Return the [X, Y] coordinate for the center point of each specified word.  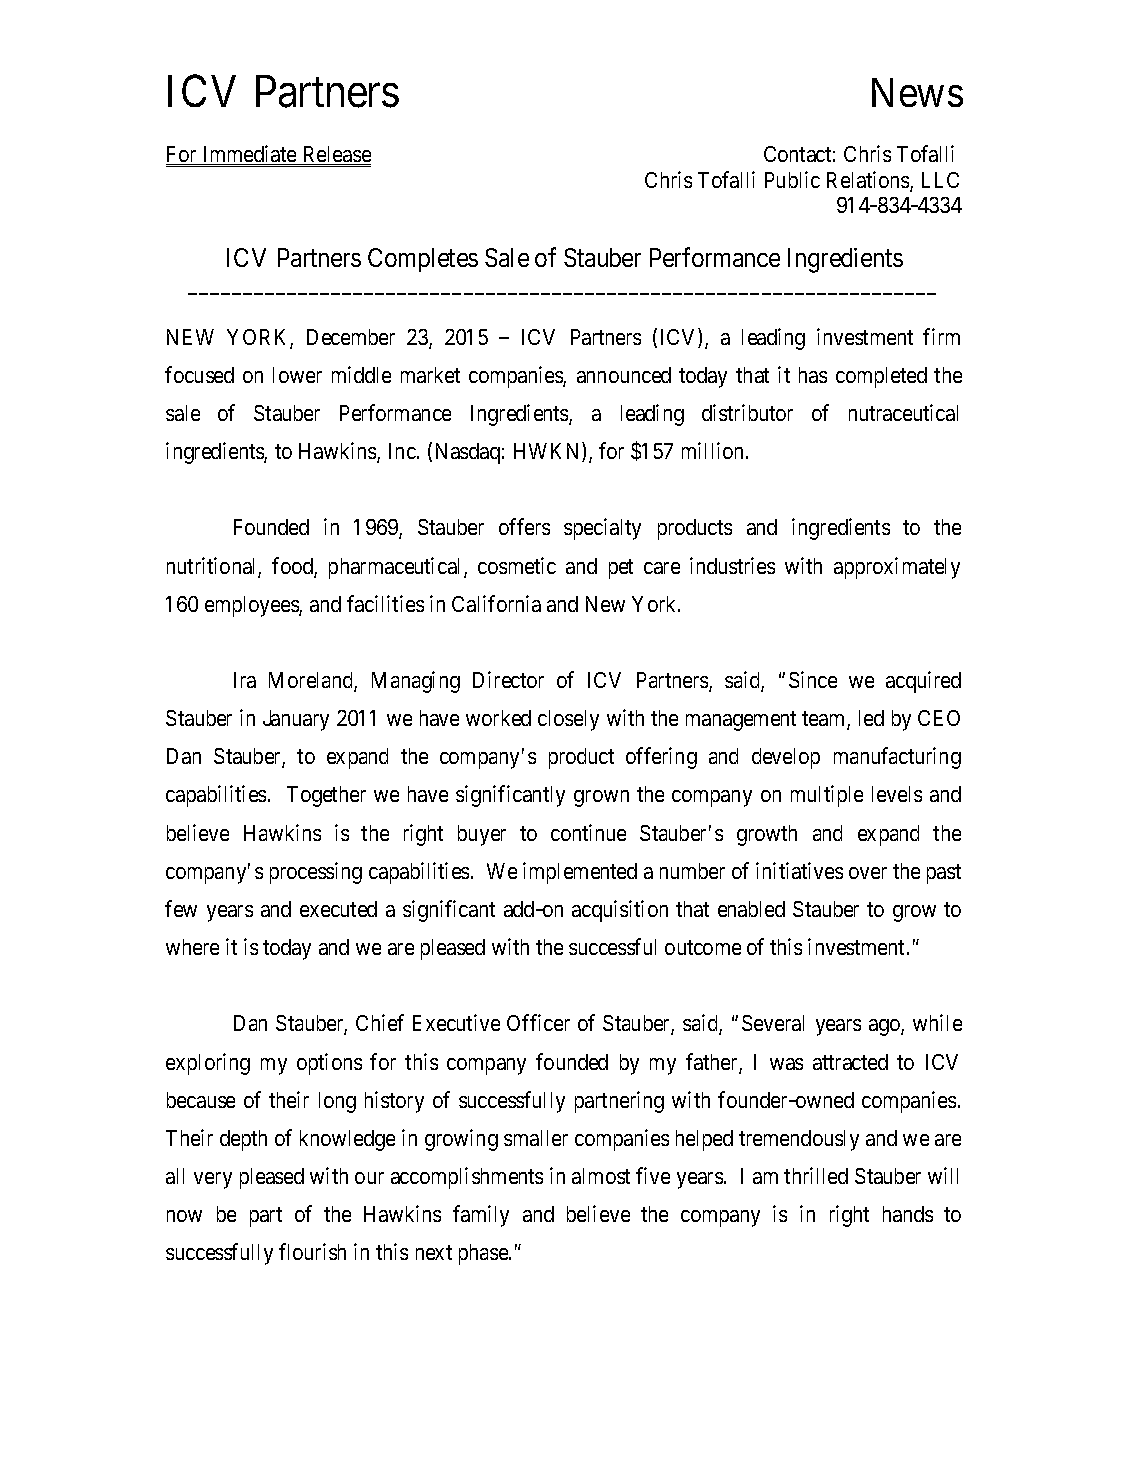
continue [588, 832]
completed [881, 377]
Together [326, 796]
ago [885, 1027]
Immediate [249, 155]
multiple [827, 796]
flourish [312, 1251]
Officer [538, 1022]
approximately [897, 568]
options [329, 1064]
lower [297, 375]
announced [624, 375]
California [496, 603]
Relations [869, 181]
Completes [423, 260]
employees [252, 606]
